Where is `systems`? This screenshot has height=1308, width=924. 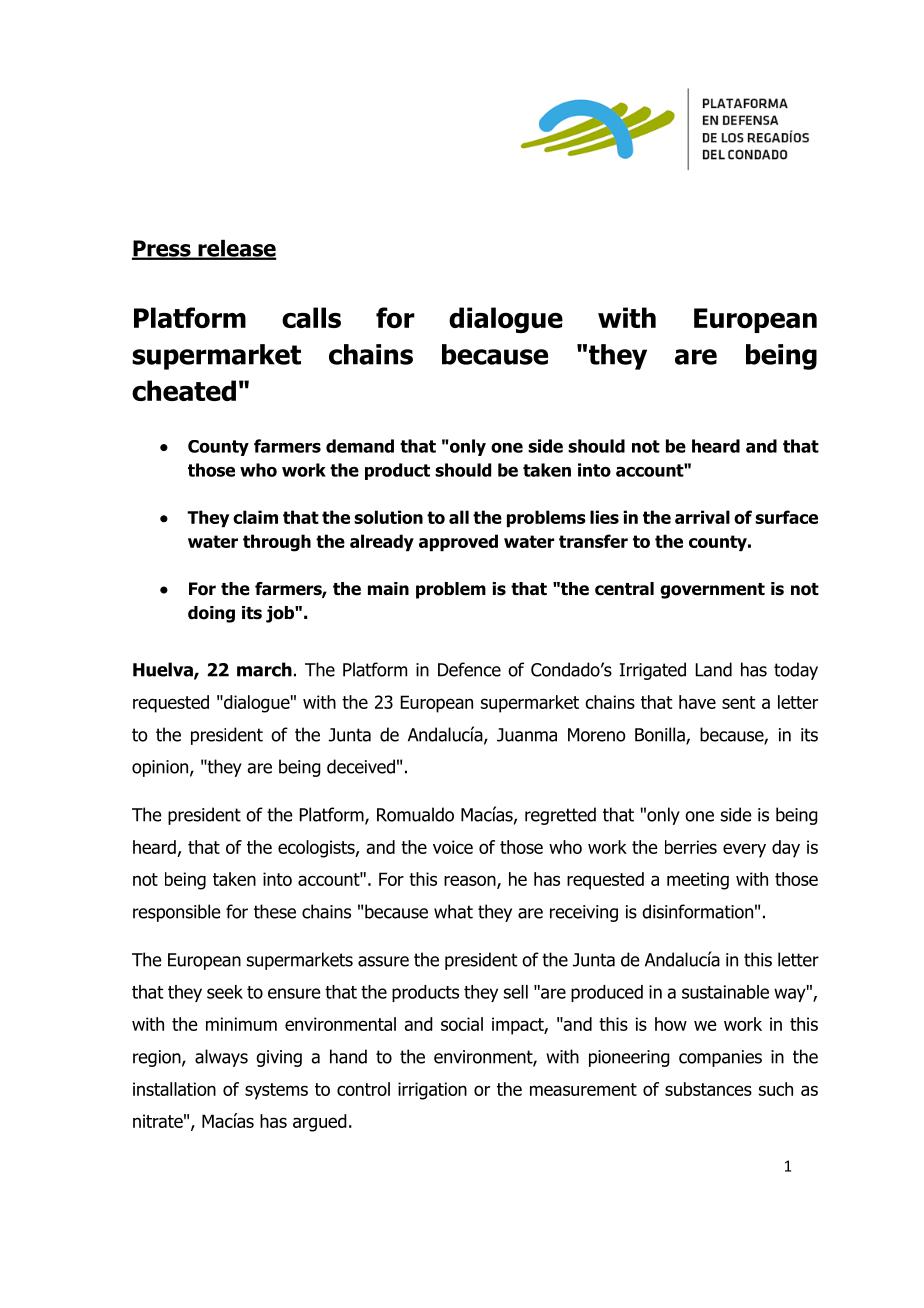
systems is located at coordinates (276, 1091).
